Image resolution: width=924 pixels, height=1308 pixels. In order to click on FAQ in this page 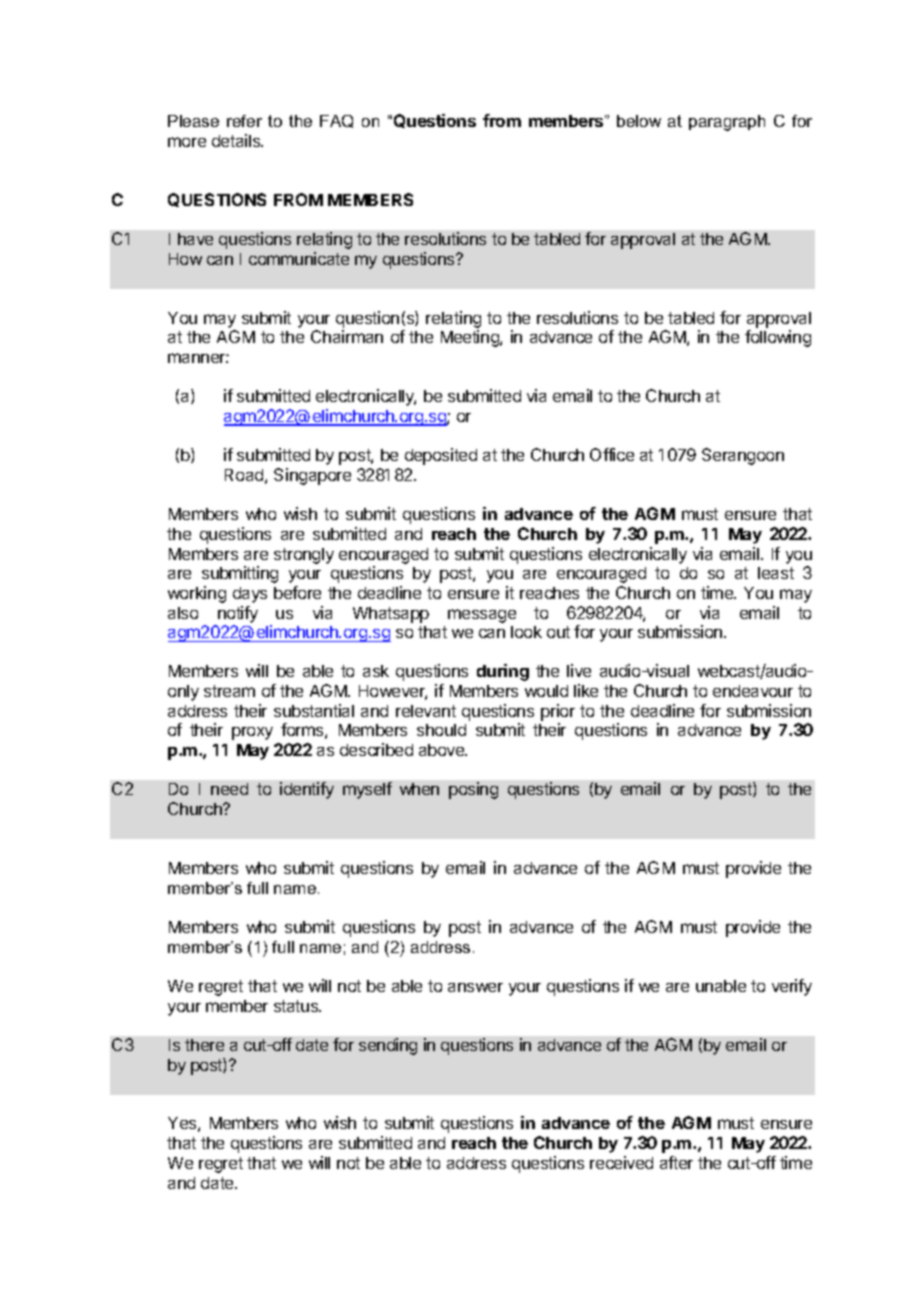, I will do `click(336, 121)`.
